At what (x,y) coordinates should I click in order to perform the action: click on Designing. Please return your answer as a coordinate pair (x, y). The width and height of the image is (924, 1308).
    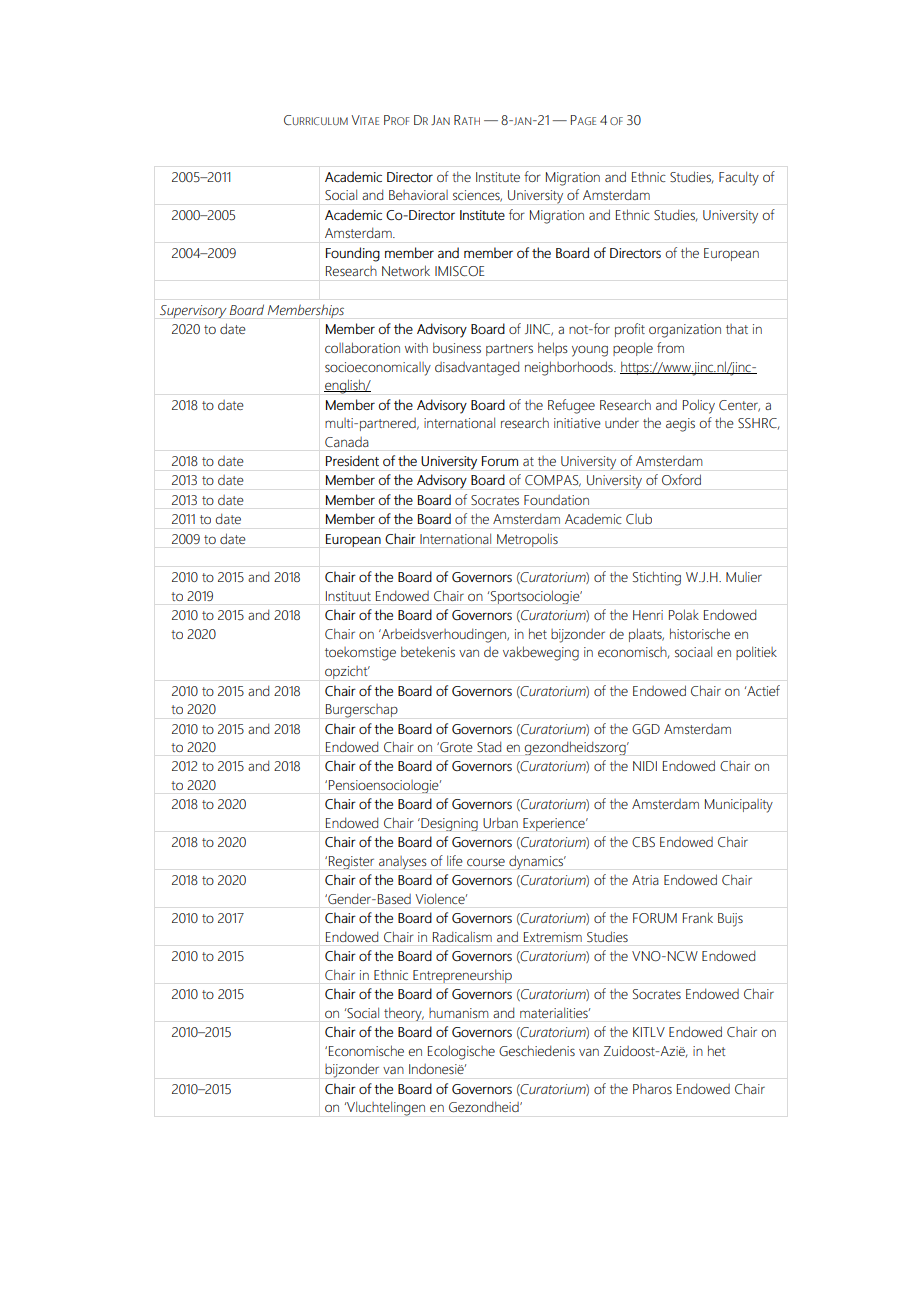
    Looking at the image, I should click on (448, 824).
